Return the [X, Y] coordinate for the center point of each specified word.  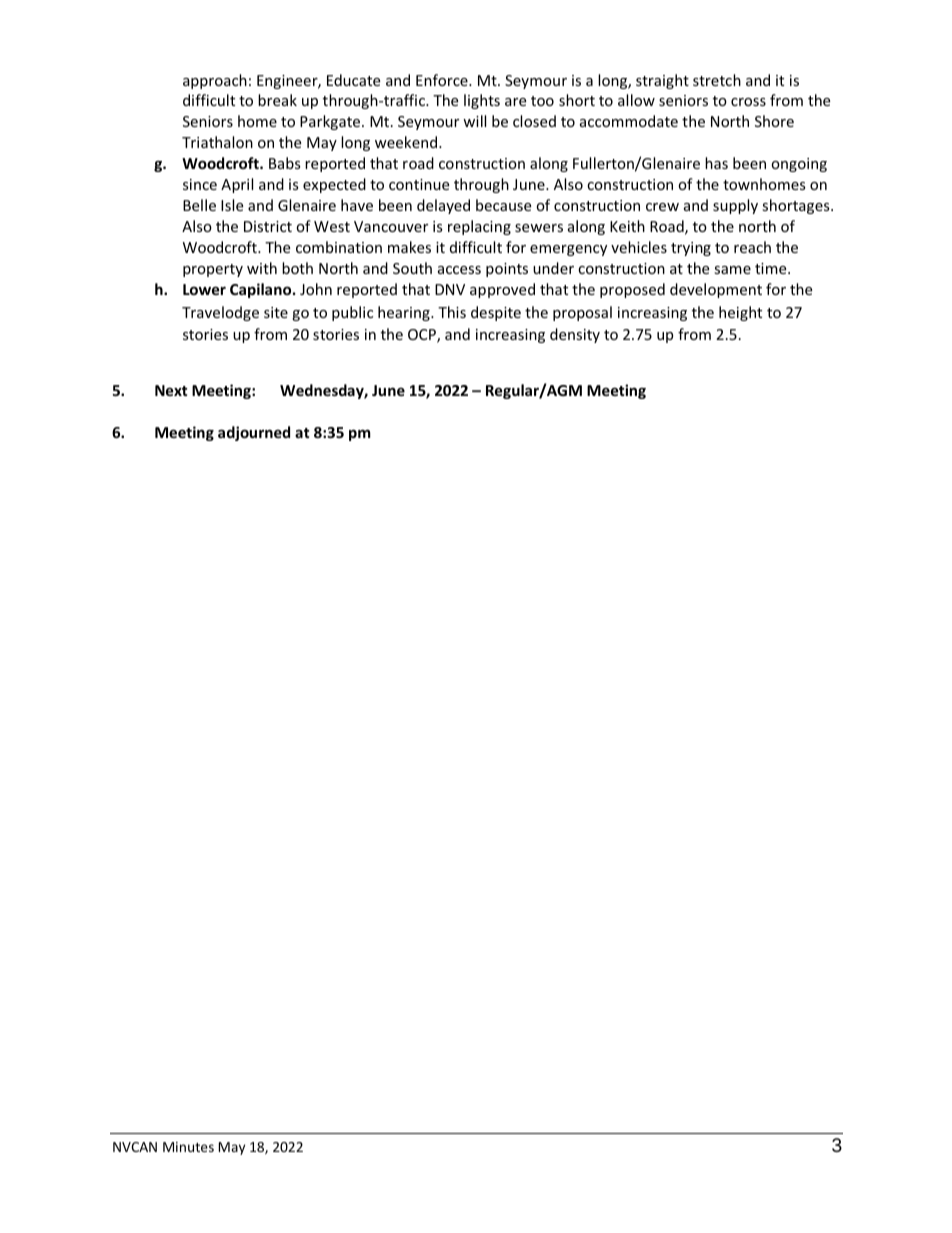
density [575, 335]
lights [482, 101]
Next [171, 390]
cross [748, 102]
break [277, 100]
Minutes [188, 1147]
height [740, 313]
